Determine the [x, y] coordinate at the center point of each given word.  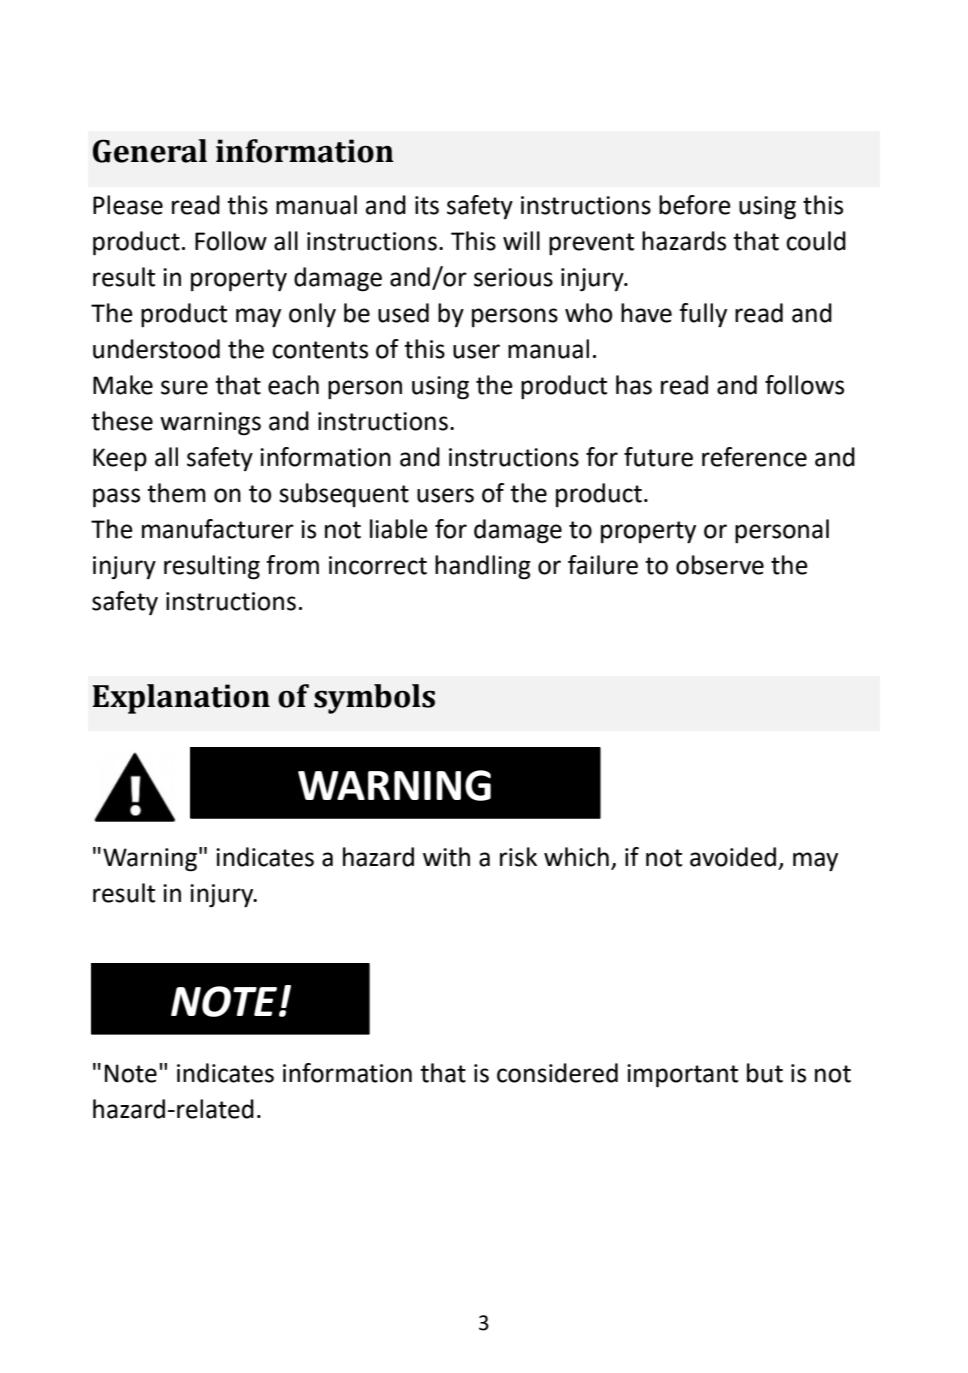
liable [399, 529]
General [150, 151]
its [427, 205]
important [682, 1076]
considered [557, 1073]
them [176, 493]
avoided [733, 857]
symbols [374, 699]
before [695, 205]
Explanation [181, 699]
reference [754, 457]
